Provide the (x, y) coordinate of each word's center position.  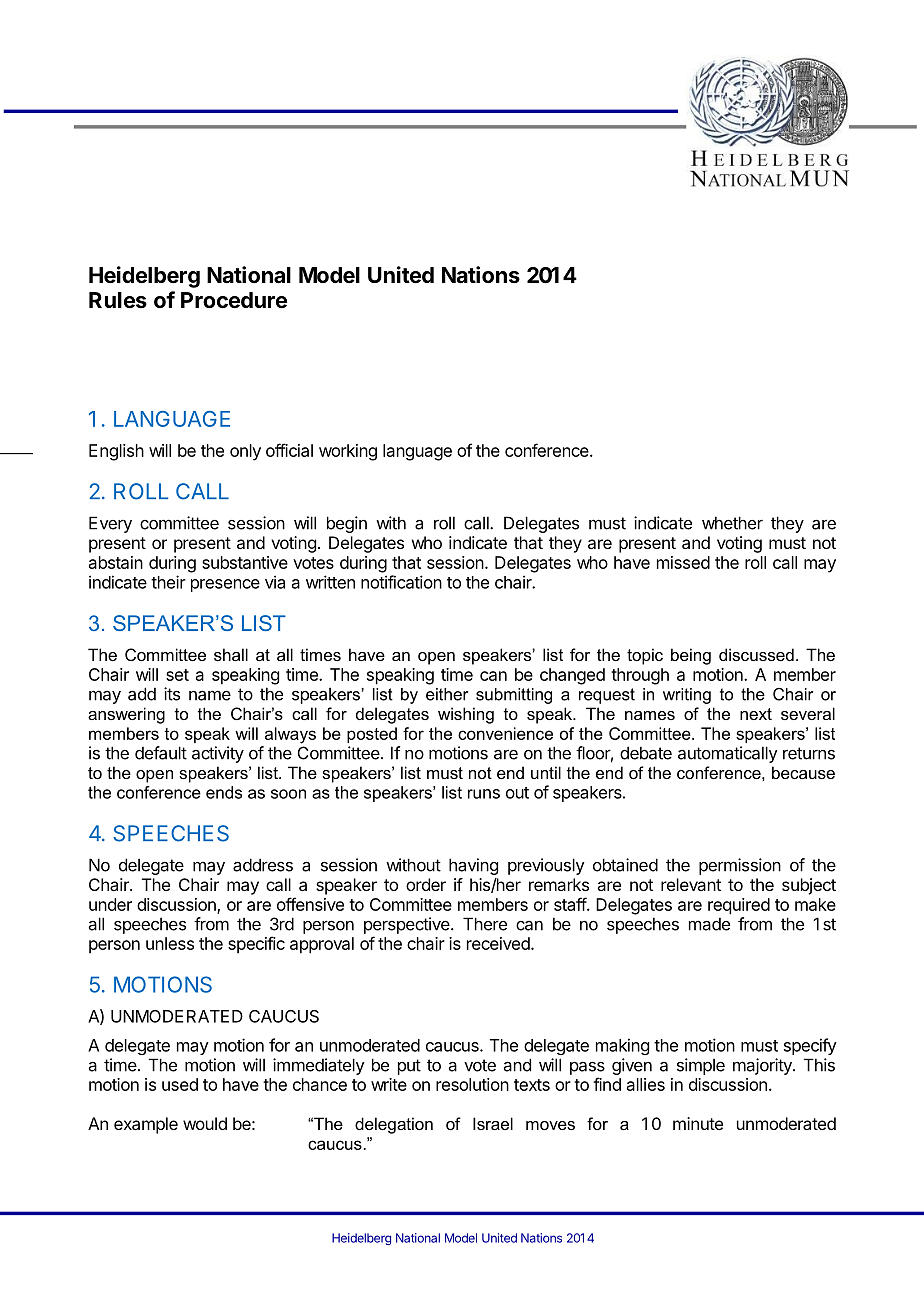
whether (732, 523)
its (172, 694)
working (348, 452)
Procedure (234, 300)
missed (683, 562)
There (485, 924)
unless (170, 943)
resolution (472, 1084)
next (756, 714)
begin (347, 524)
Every (110, 524)
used (180, 1084)
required (739, 906)
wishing (466, 715)
